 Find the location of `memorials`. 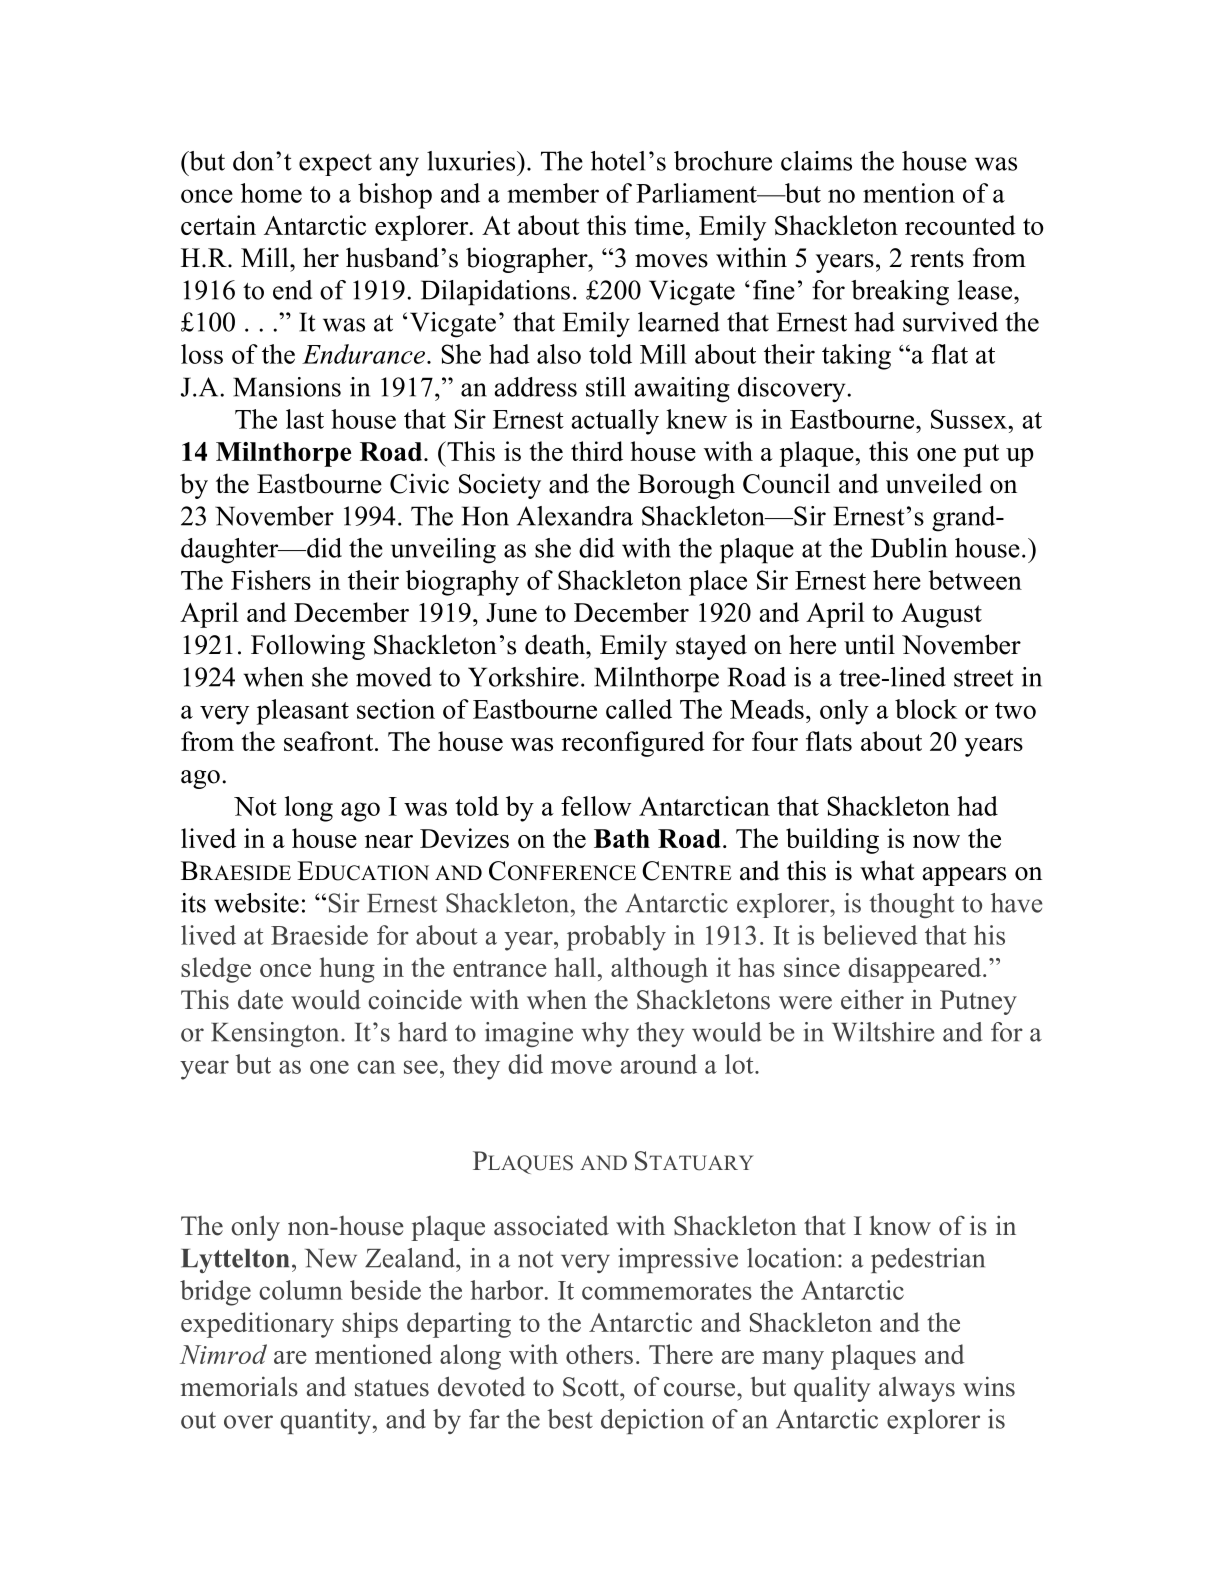

memorials is located at coordinates (239, 1386).
